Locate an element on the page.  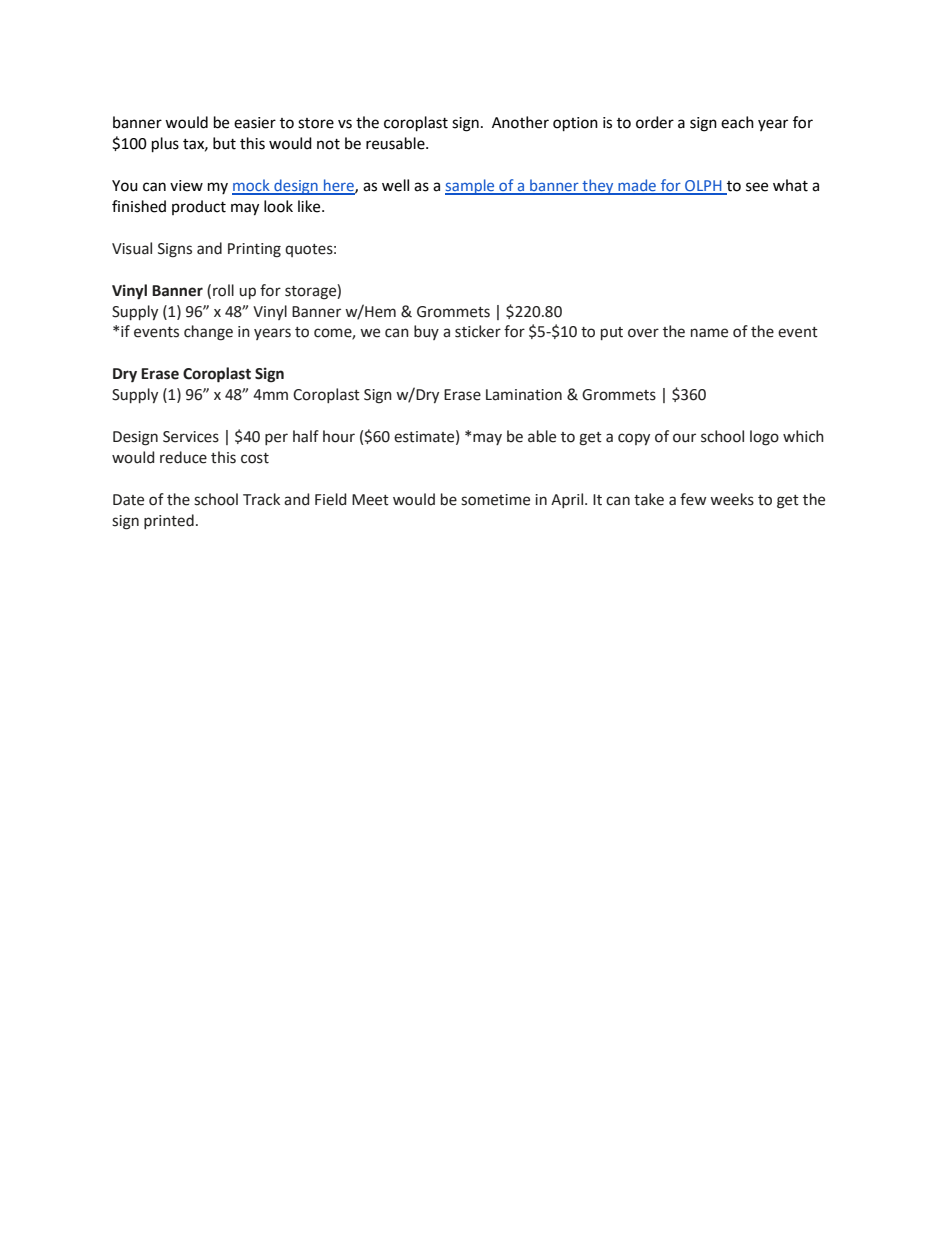
but is located at coordinates (224, 143).
